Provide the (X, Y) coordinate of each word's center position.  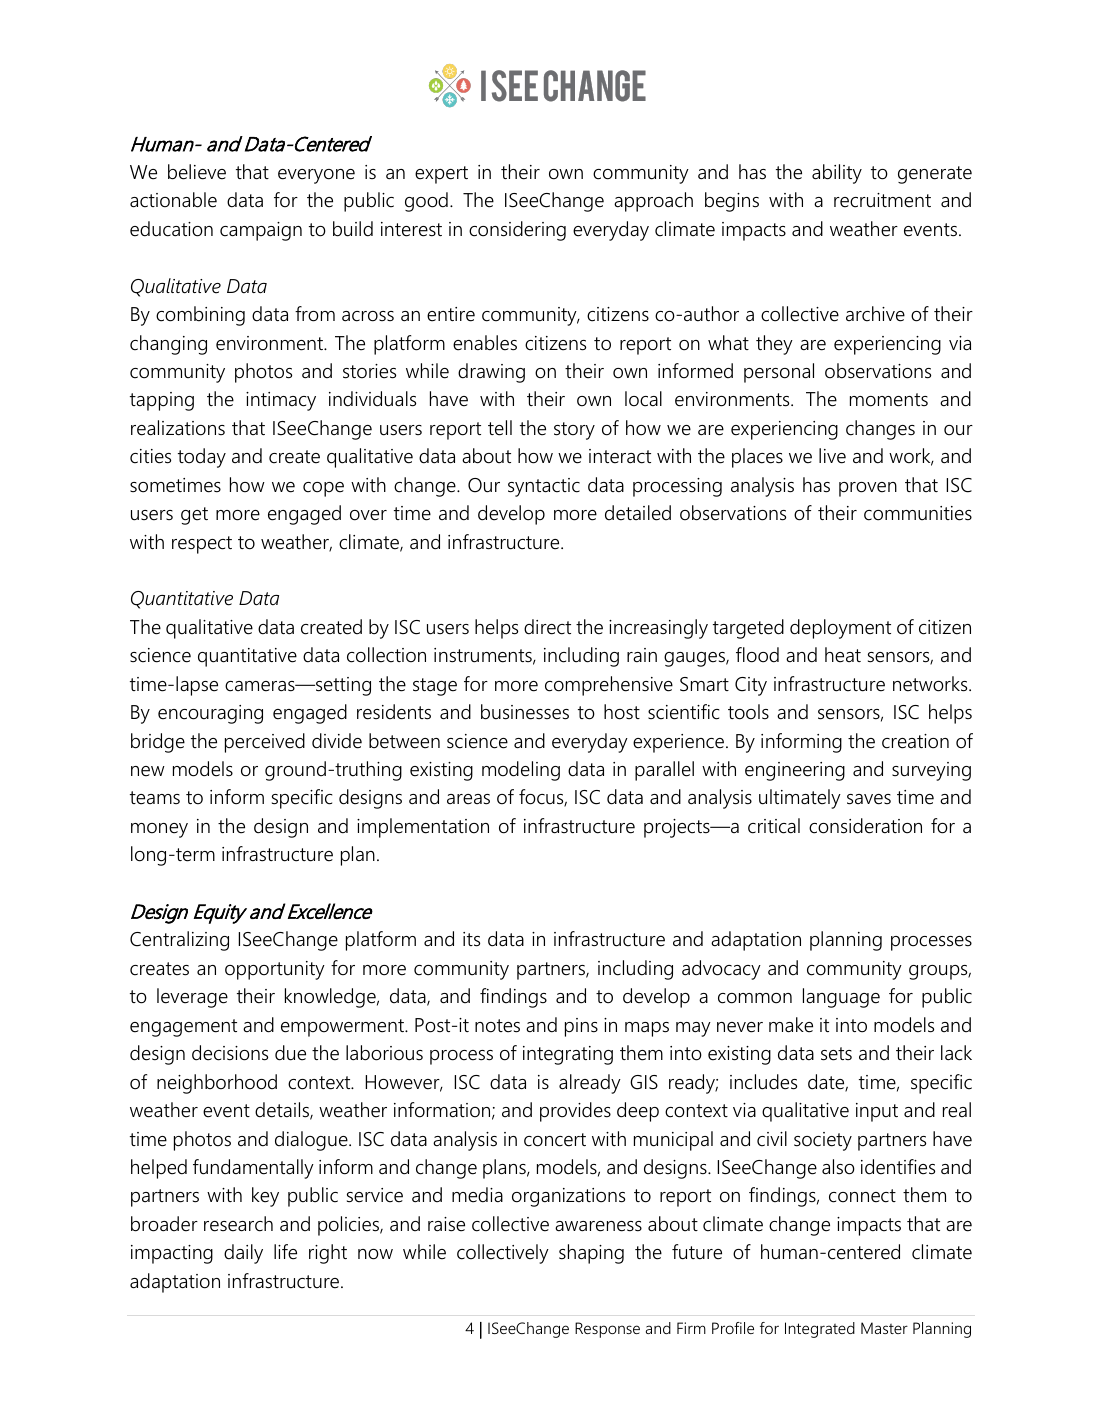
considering (517, 231)
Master (884, 1328)
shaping (591, 1254)
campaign (261, 231)
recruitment (882, 200)
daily (243, 1254)
